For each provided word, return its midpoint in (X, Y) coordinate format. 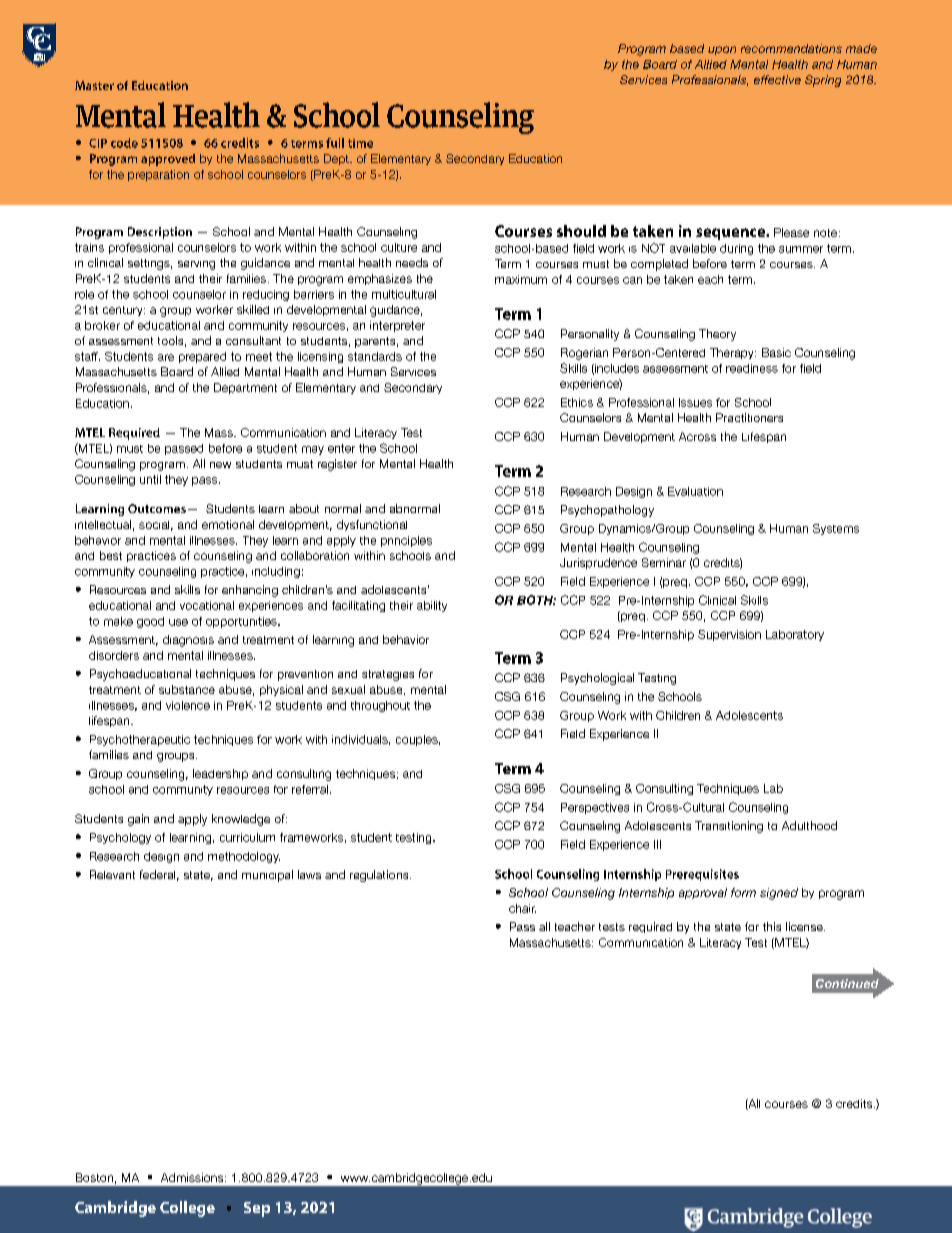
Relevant (112, 874)
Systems (836, 529)
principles (406, 541)
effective (777, 79)
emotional (228, 524)
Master (94, 85)
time (360, 143)
